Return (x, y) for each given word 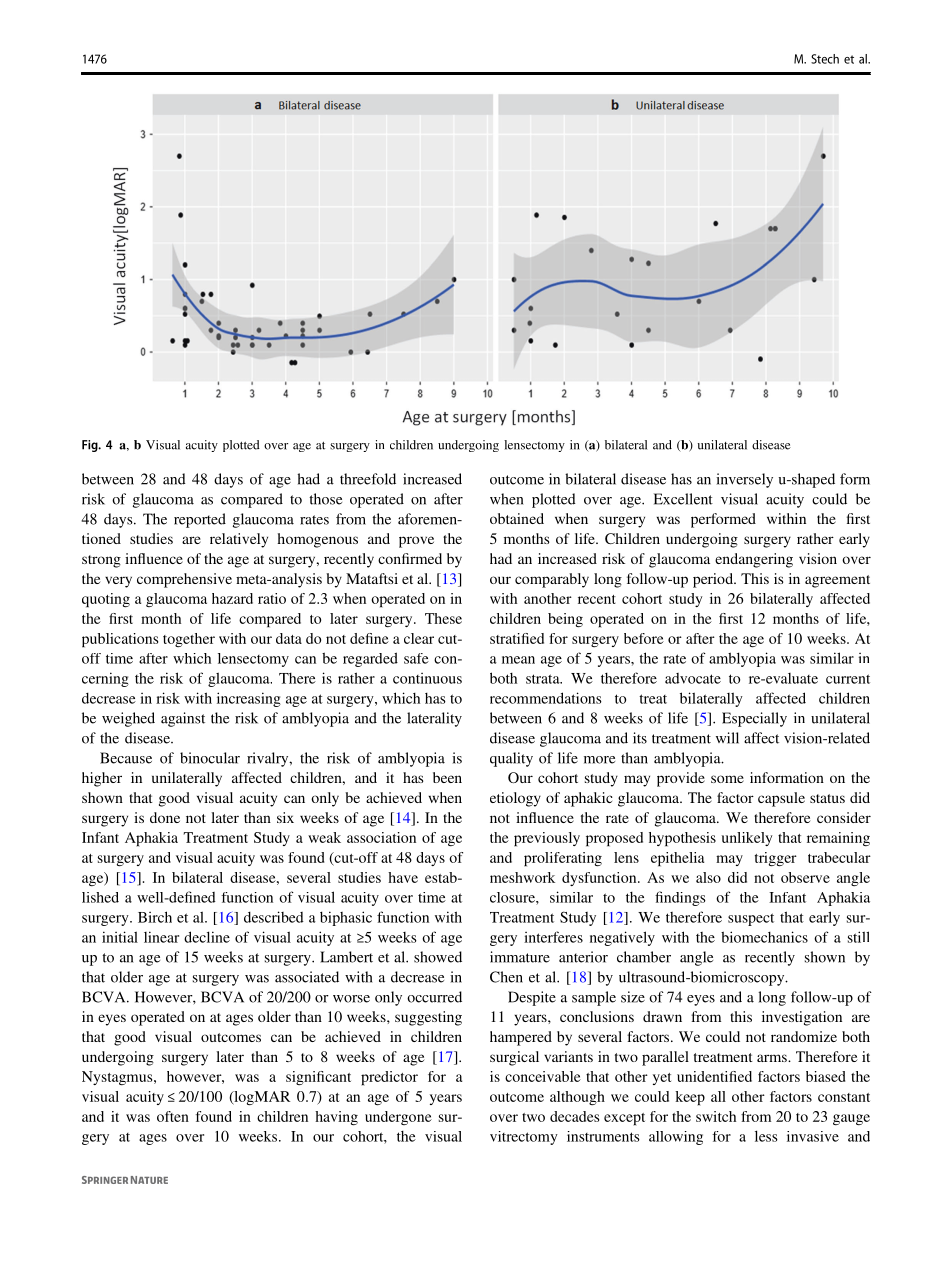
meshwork (522, 877)
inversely (744, 480)
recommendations (546, 698)
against (183, 719)
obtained (517, 518)
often (173, 1116)
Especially (754, 719)
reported (200, 520)
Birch (155, 917)
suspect (751, 919)
